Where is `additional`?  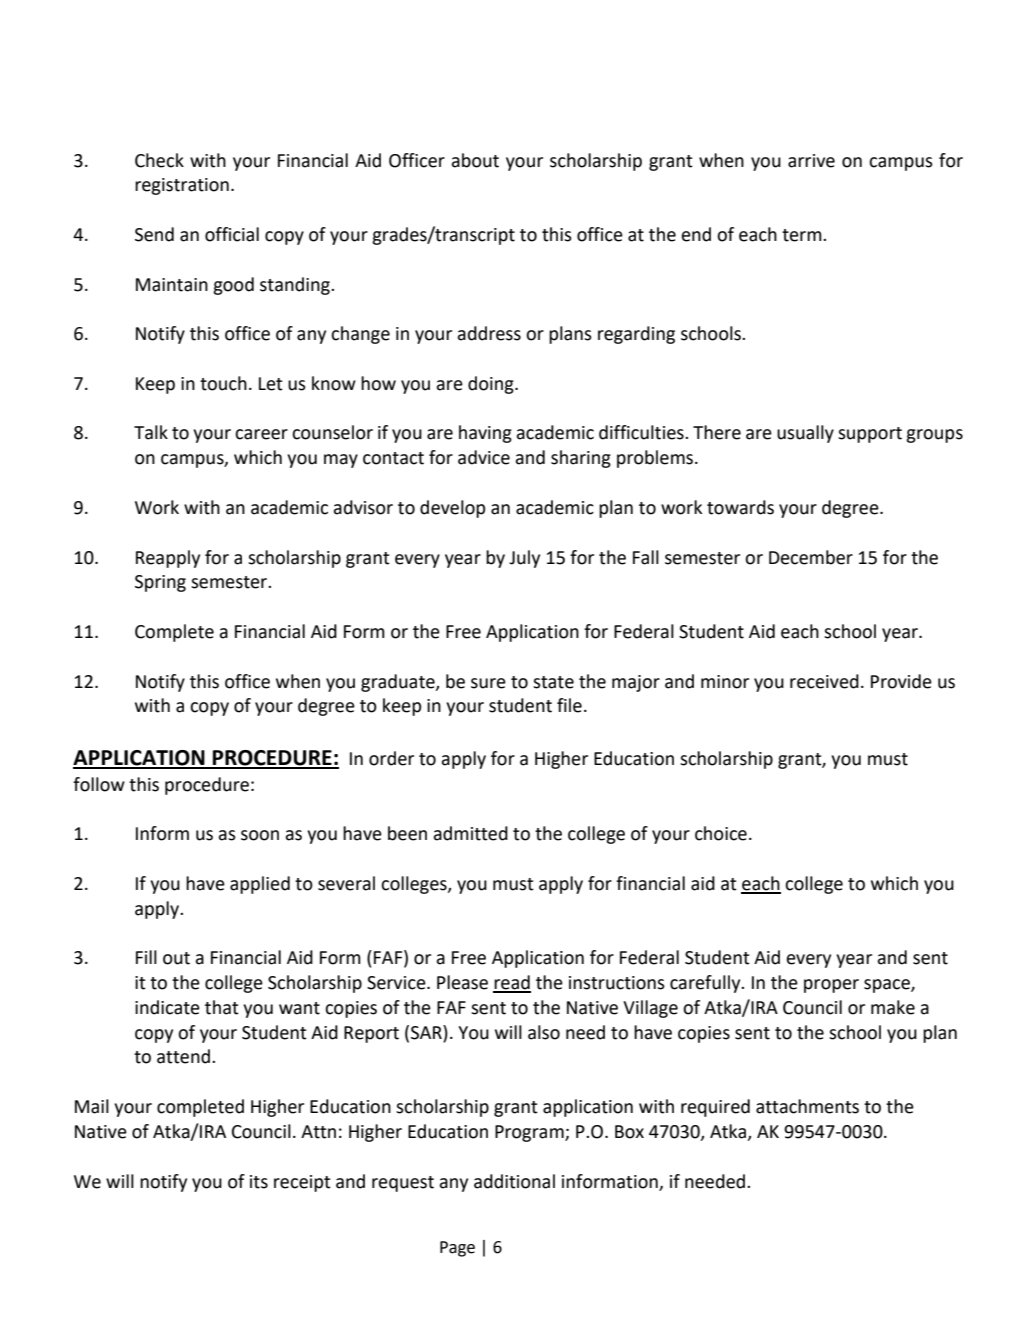
additional is located at coordinates (514, 1181).
